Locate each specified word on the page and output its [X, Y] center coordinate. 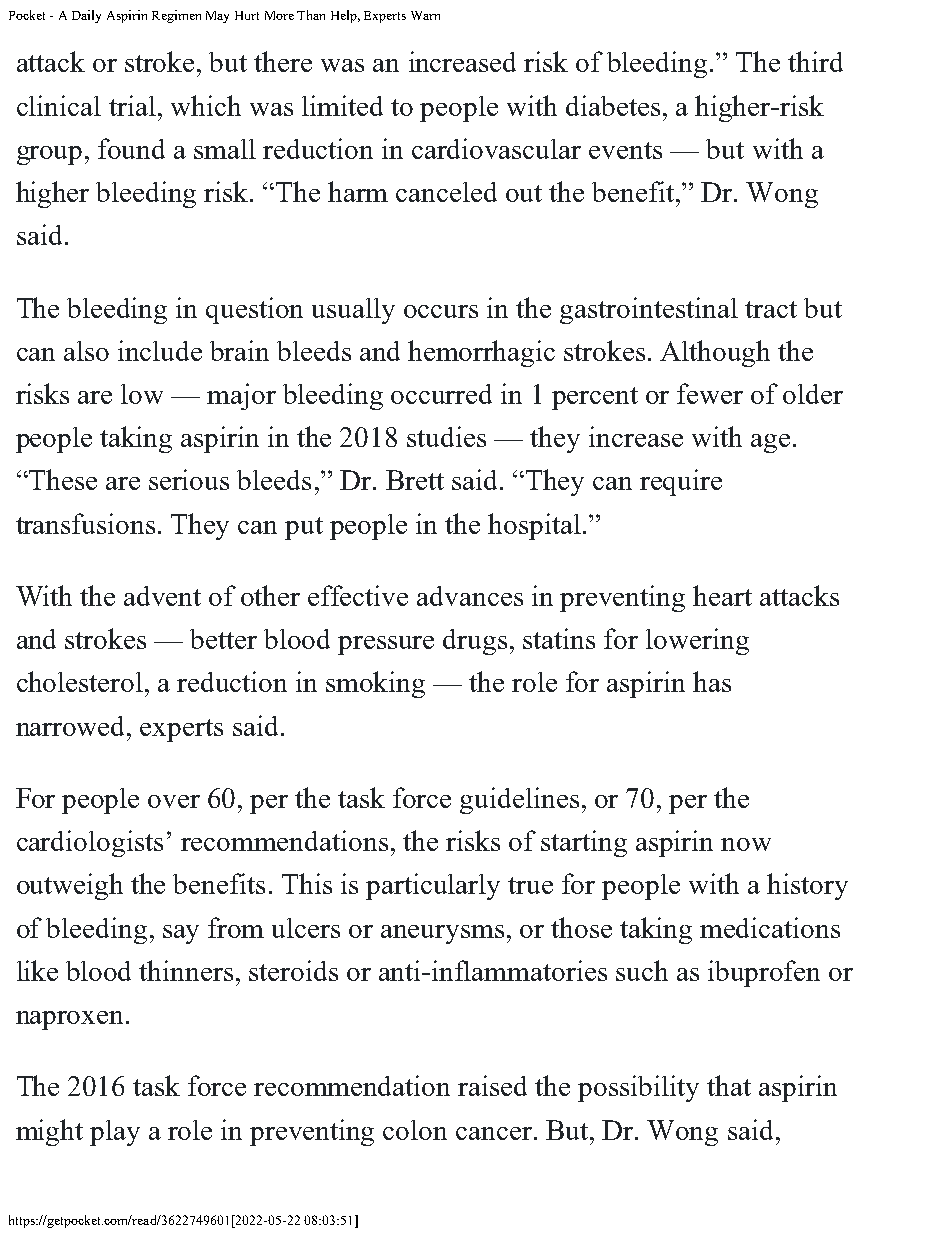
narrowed [72, 726]
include [160, 350]
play [115, 1133]
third [815, 61]
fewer [710, 393]
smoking [375, 684]
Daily [86, 16]
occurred [441, 394]
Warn [425, 15]
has [712, 681]
